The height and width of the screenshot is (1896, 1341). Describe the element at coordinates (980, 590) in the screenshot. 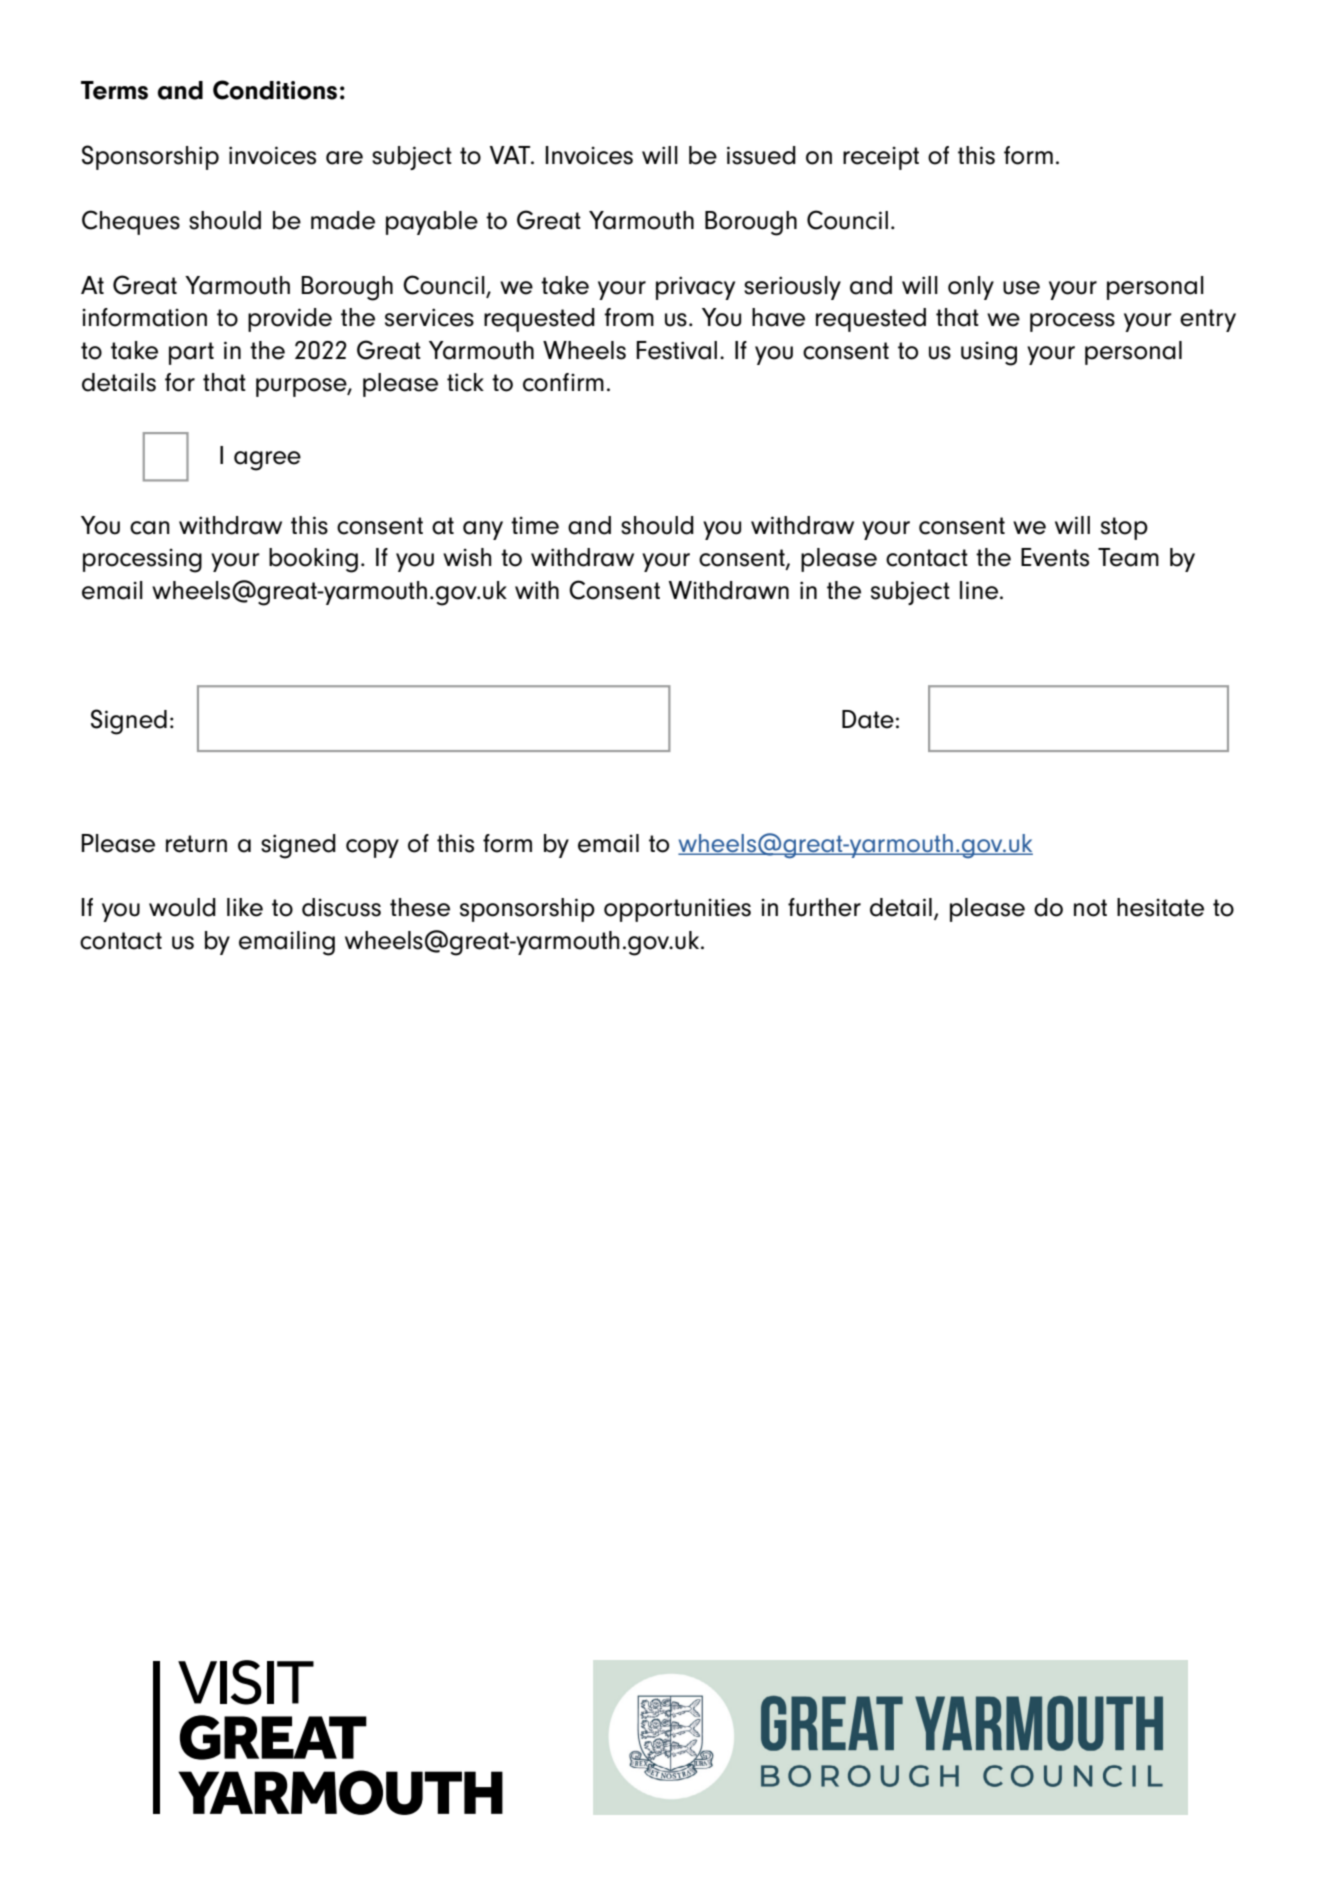

I see `line` at that location.
